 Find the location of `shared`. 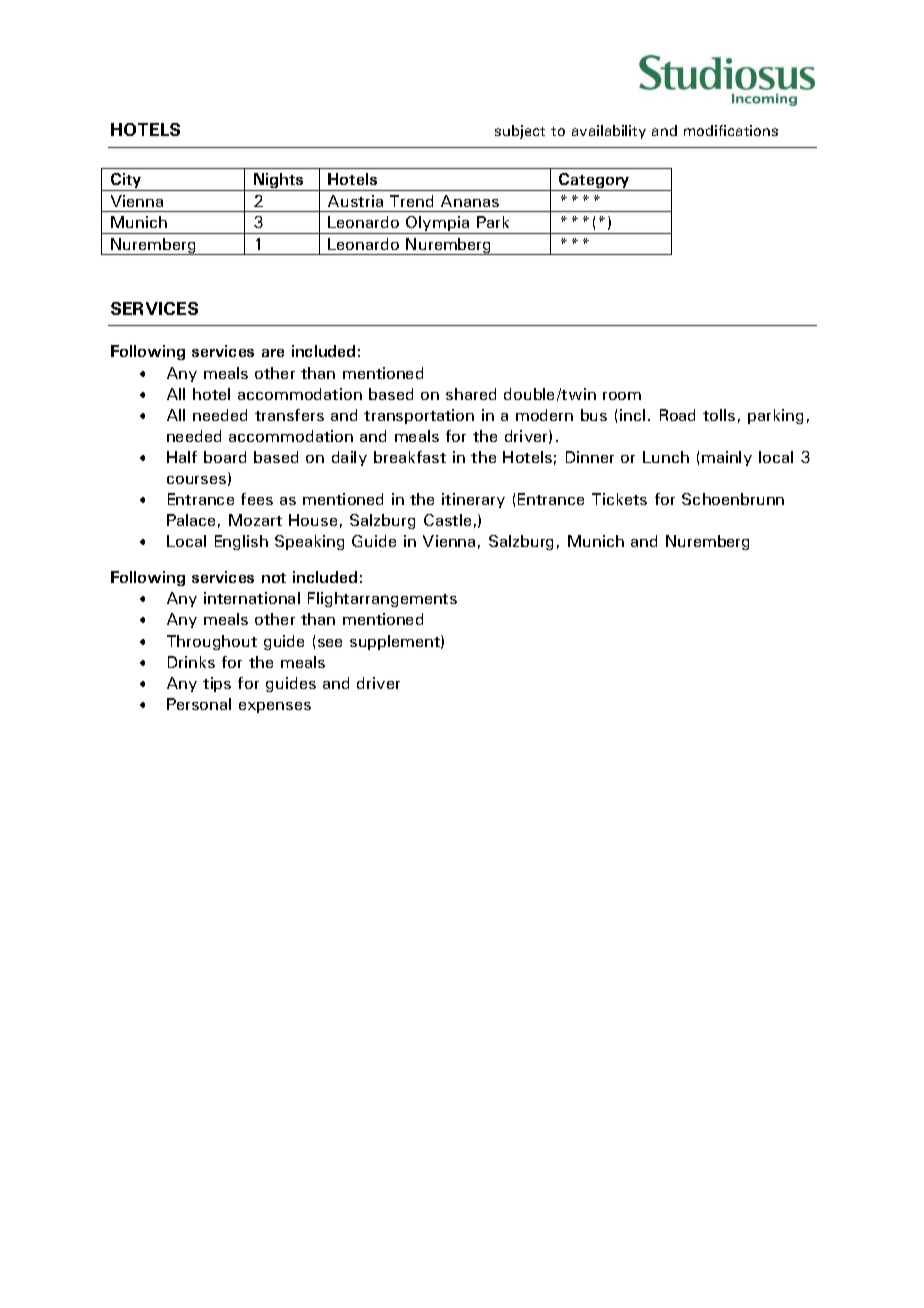

shared is located at coordinates (471, 394).
